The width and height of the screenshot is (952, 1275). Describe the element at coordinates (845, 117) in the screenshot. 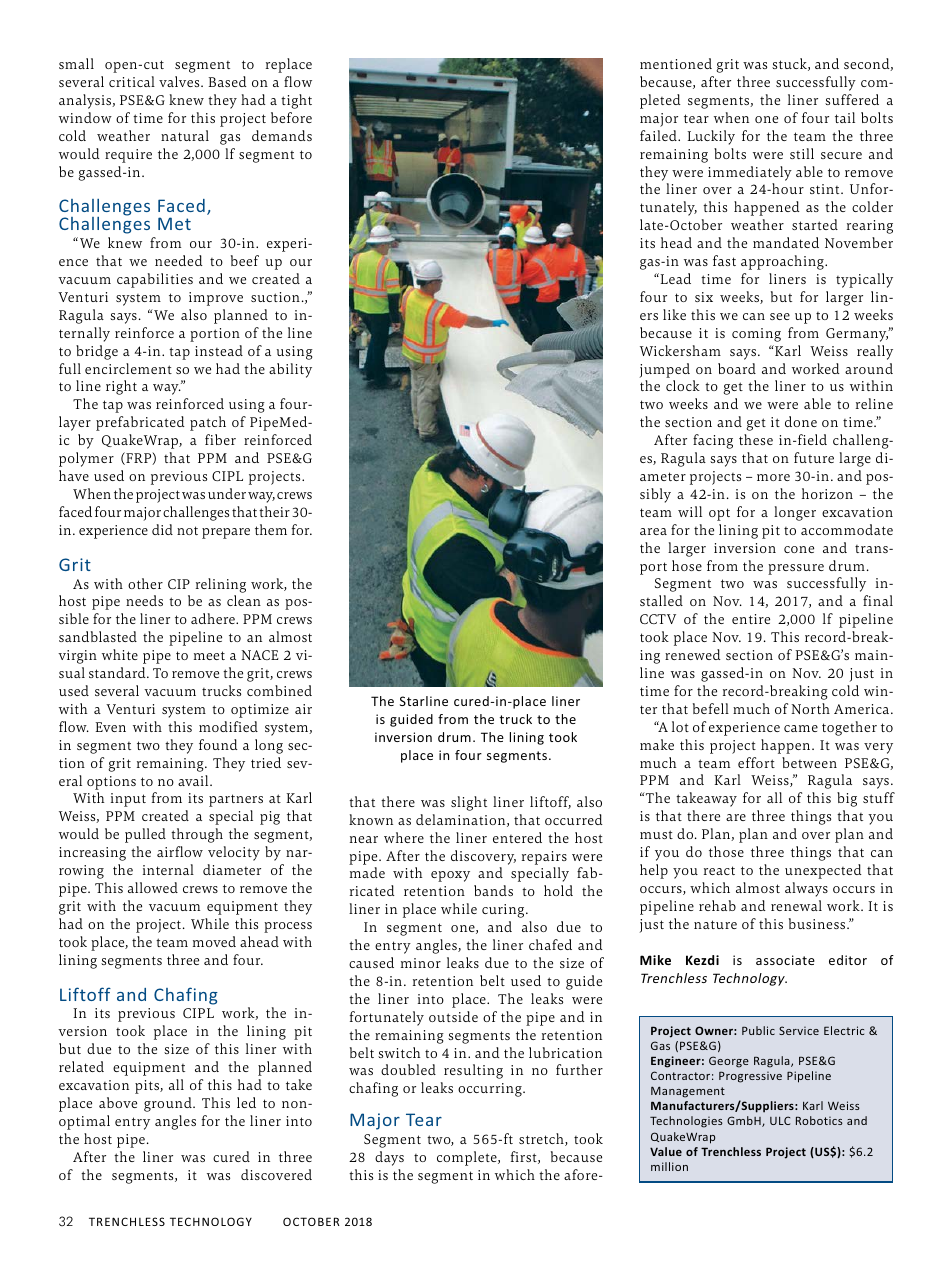

I see `tail` at that location.
